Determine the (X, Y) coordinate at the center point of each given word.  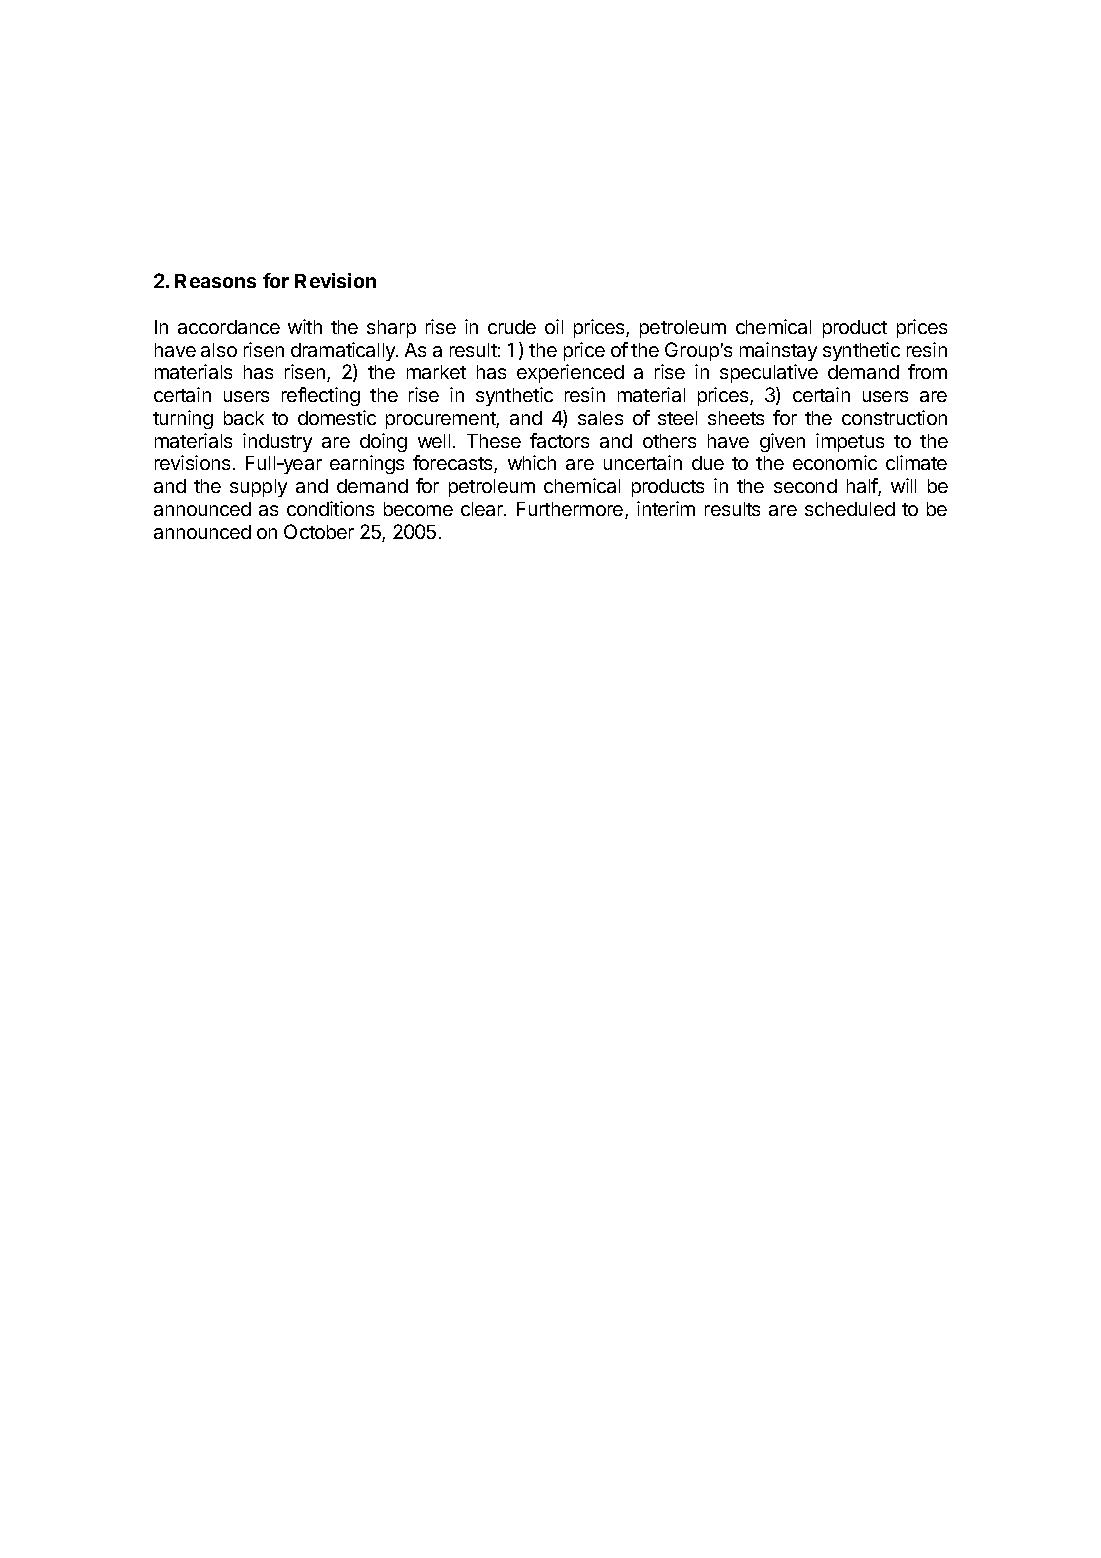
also (219, 350)
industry (277, 442)
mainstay (778, 351)
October (319, 531)
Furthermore (571, 510)
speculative (769, 373)
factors (559, 440)
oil (554, 326)
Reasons (215, 281)
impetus (850, 442)
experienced (570, 373)
